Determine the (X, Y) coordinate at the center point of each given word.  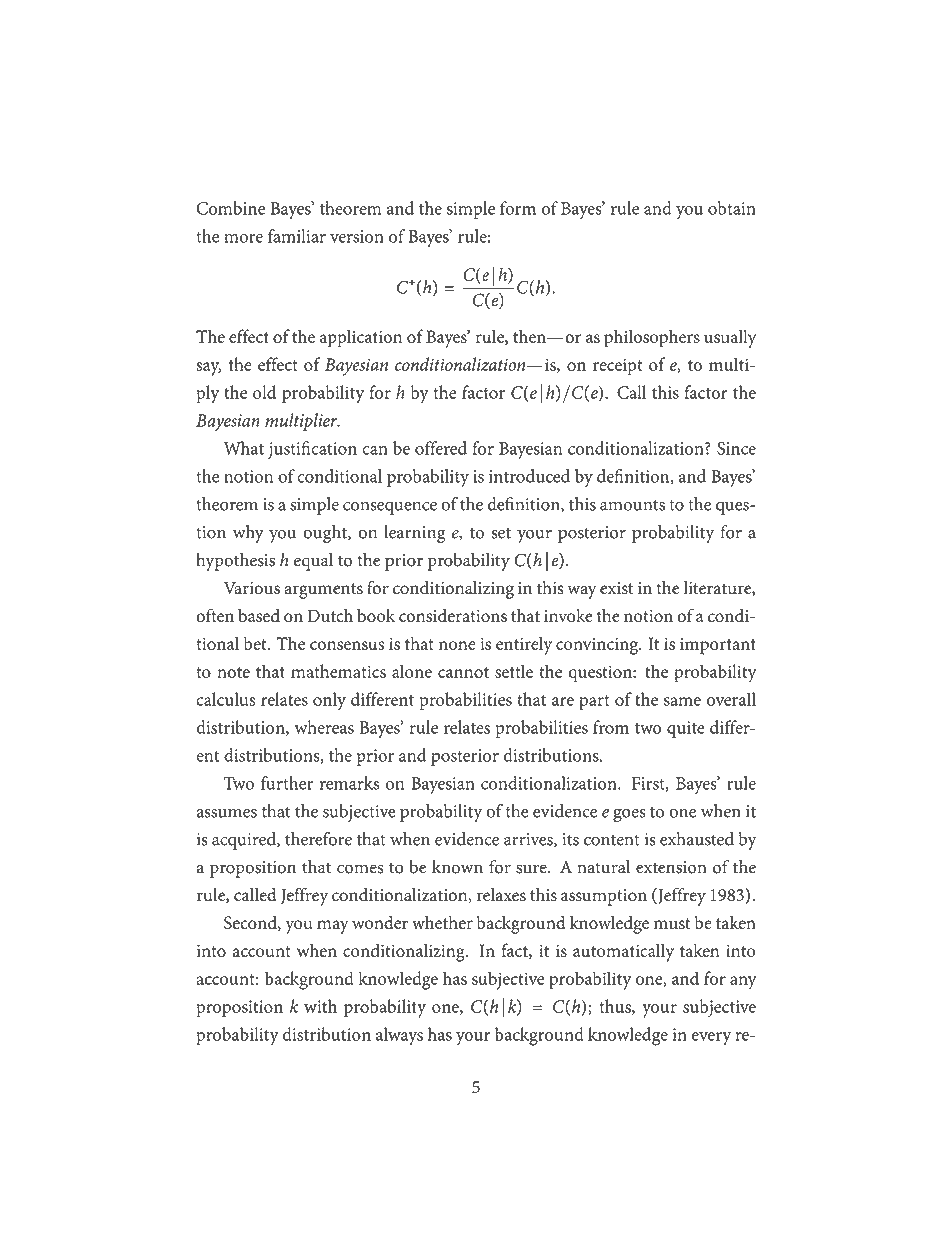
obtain (732, 208)
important (718, 646)
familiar (297, 236)
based (259, 616)
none (457, 645)
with (320, 1006)
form (518, 208)
